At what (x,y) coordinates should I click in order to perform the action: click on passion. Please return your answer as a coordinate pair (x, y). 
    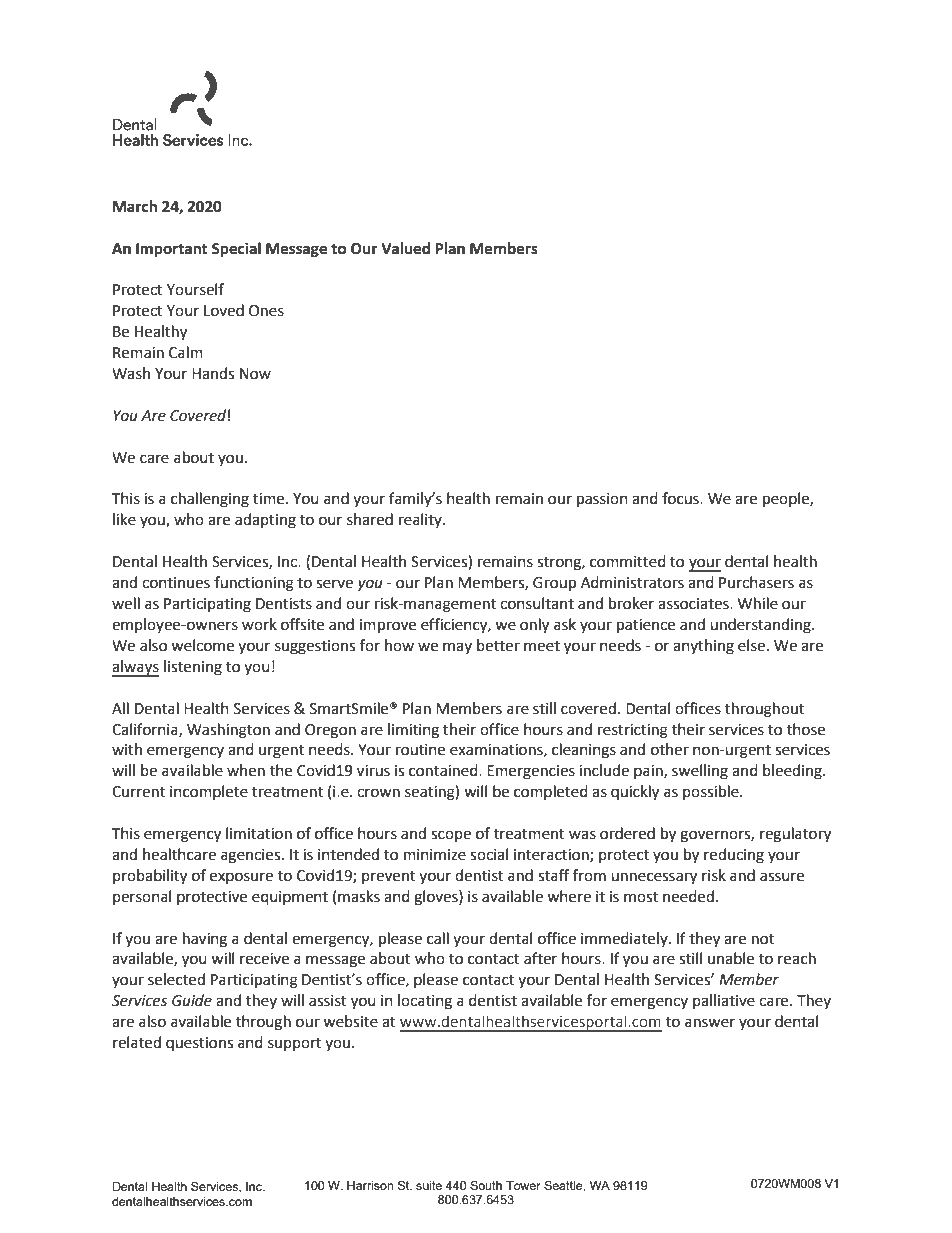
    Looking at the image, I should click on (602, 500).
